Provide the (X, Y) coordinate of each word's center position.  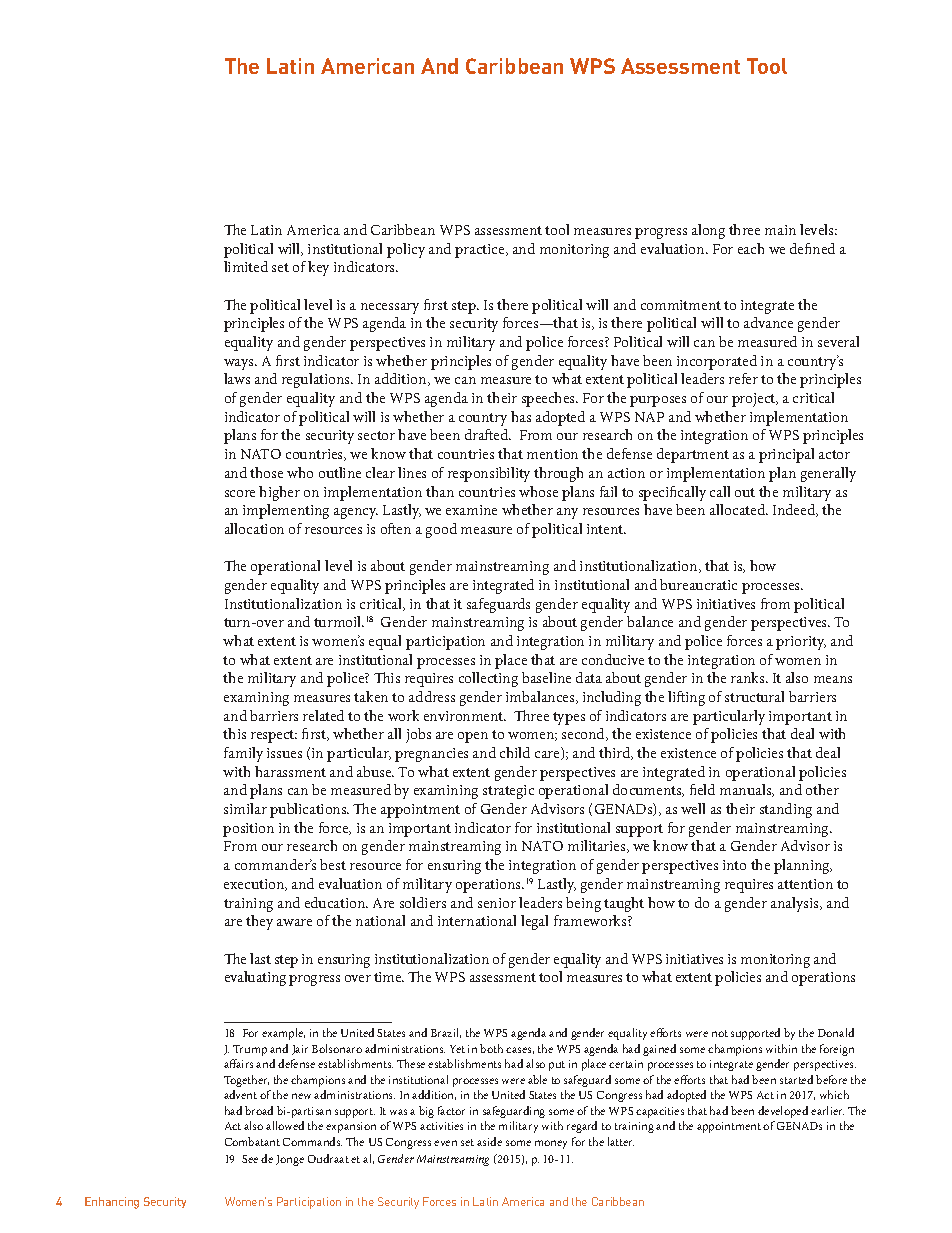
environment (465, 716)
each (751, 248)
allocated (739, 509)
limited (246, 266)
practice (481, 251)
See (250, 1159)
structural (754, 696)
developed (783, 1112)
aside (489, 1141)
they (259, 922)
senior (497, 903)
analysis (796, 904)
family (243, 754)
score (240, 493)
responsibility (489, 474)
